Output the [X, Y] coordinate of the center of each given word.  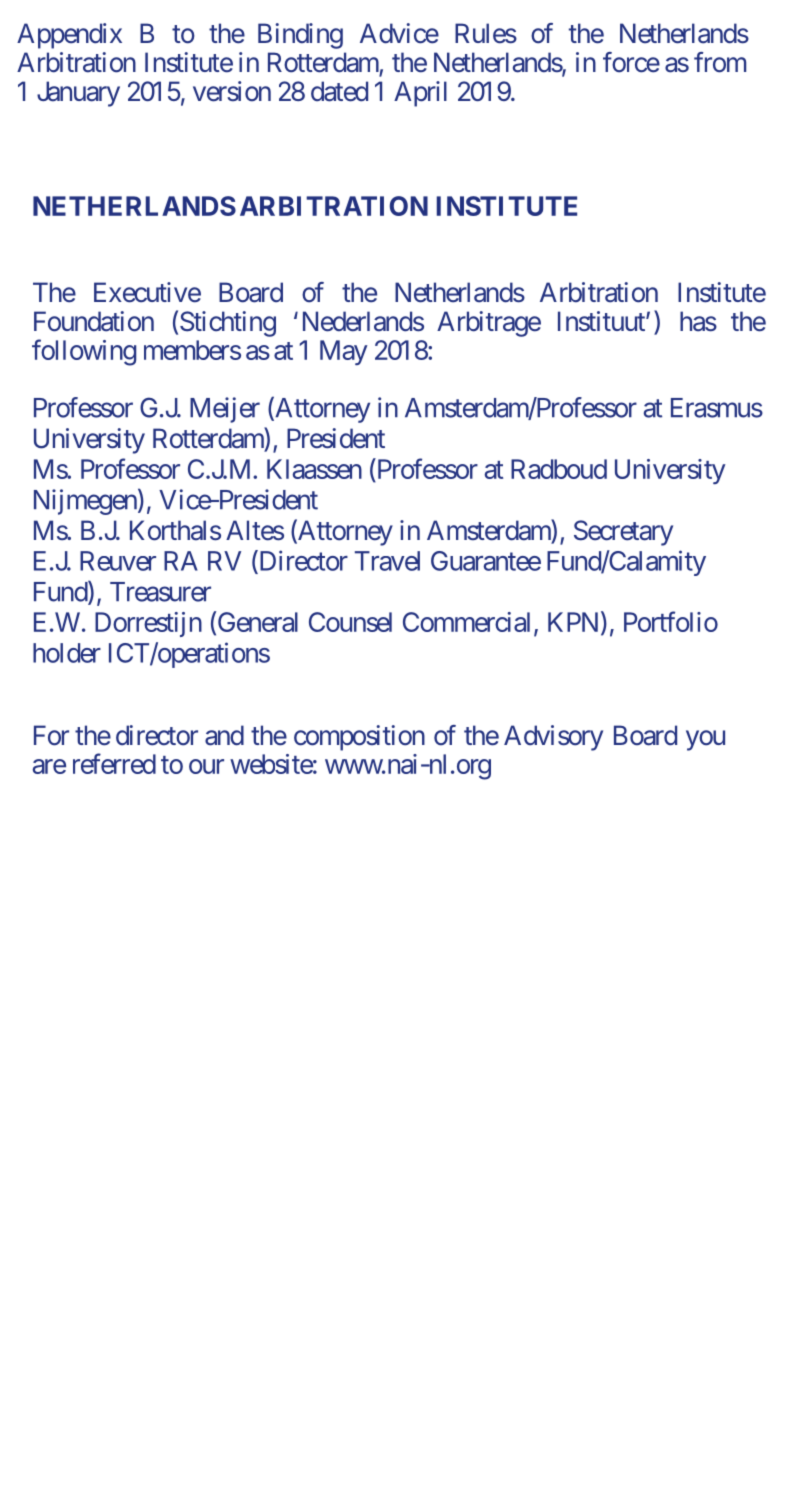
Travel [387, 561]
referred [114, 763]
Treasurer [160, 592]
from [720, 62]
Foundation [94, 321]
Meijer [225, 410]
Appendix [69, 36]
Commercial [466, 622]
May [343, 352]
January [78, 94]
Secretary [623, 533]
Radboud [559, 469]
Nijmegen [85, 502]
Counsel [350, 622]
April [420, 94]
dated [339, 91]
